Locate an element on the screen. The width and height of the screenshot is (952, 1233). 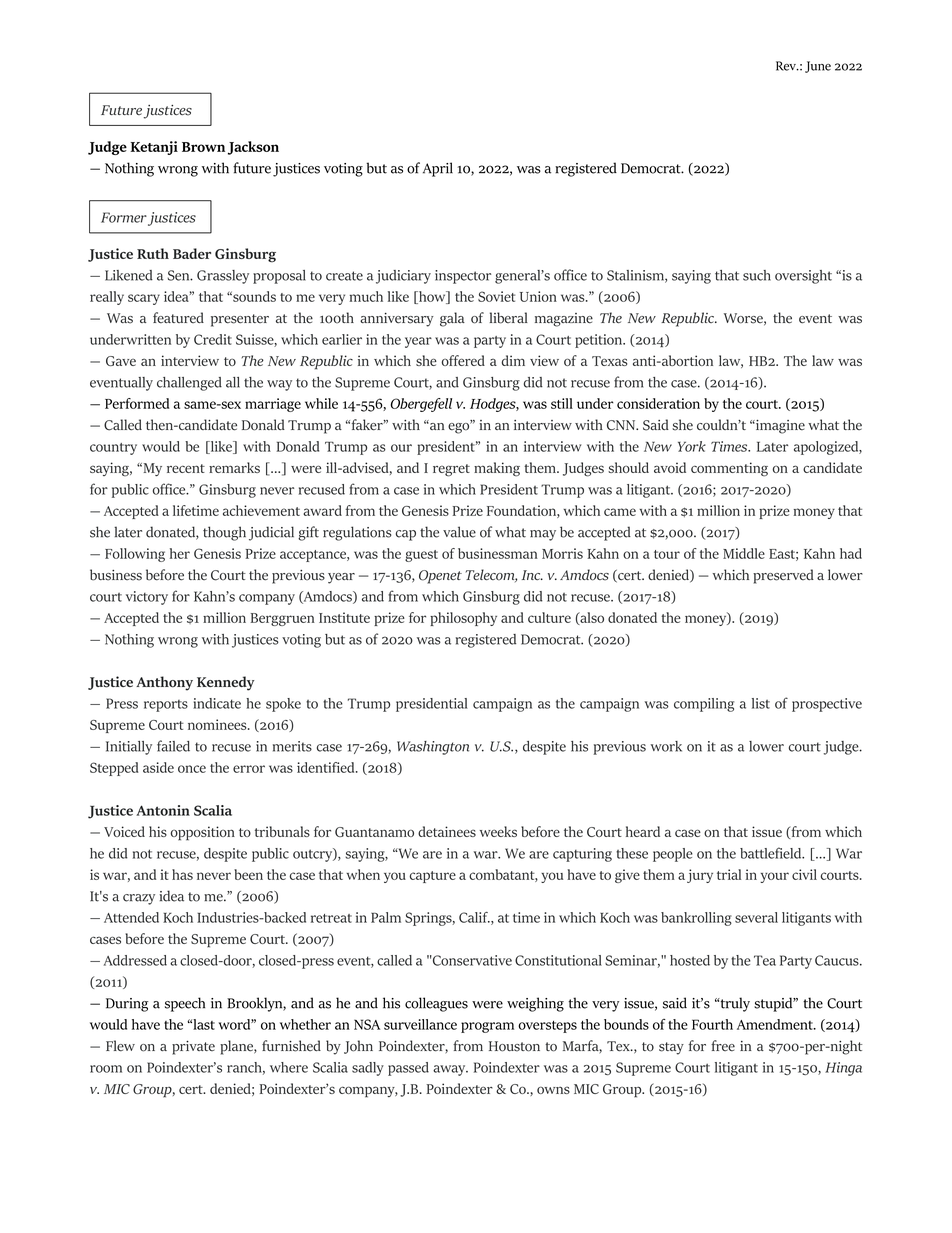
June is located at coordinates (818, 67).
